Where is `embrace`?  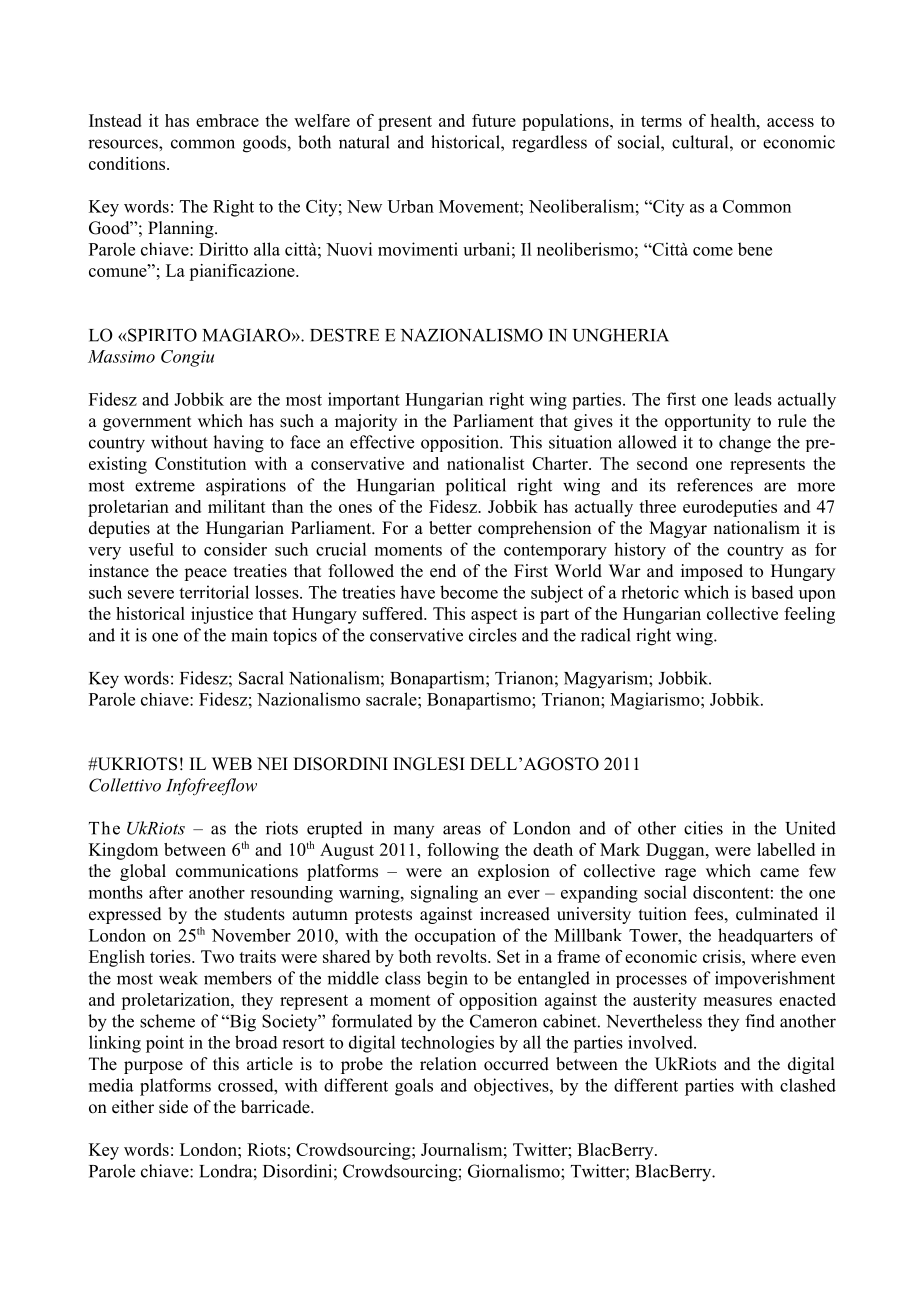
embrace is located at coordinates (227, 120).
